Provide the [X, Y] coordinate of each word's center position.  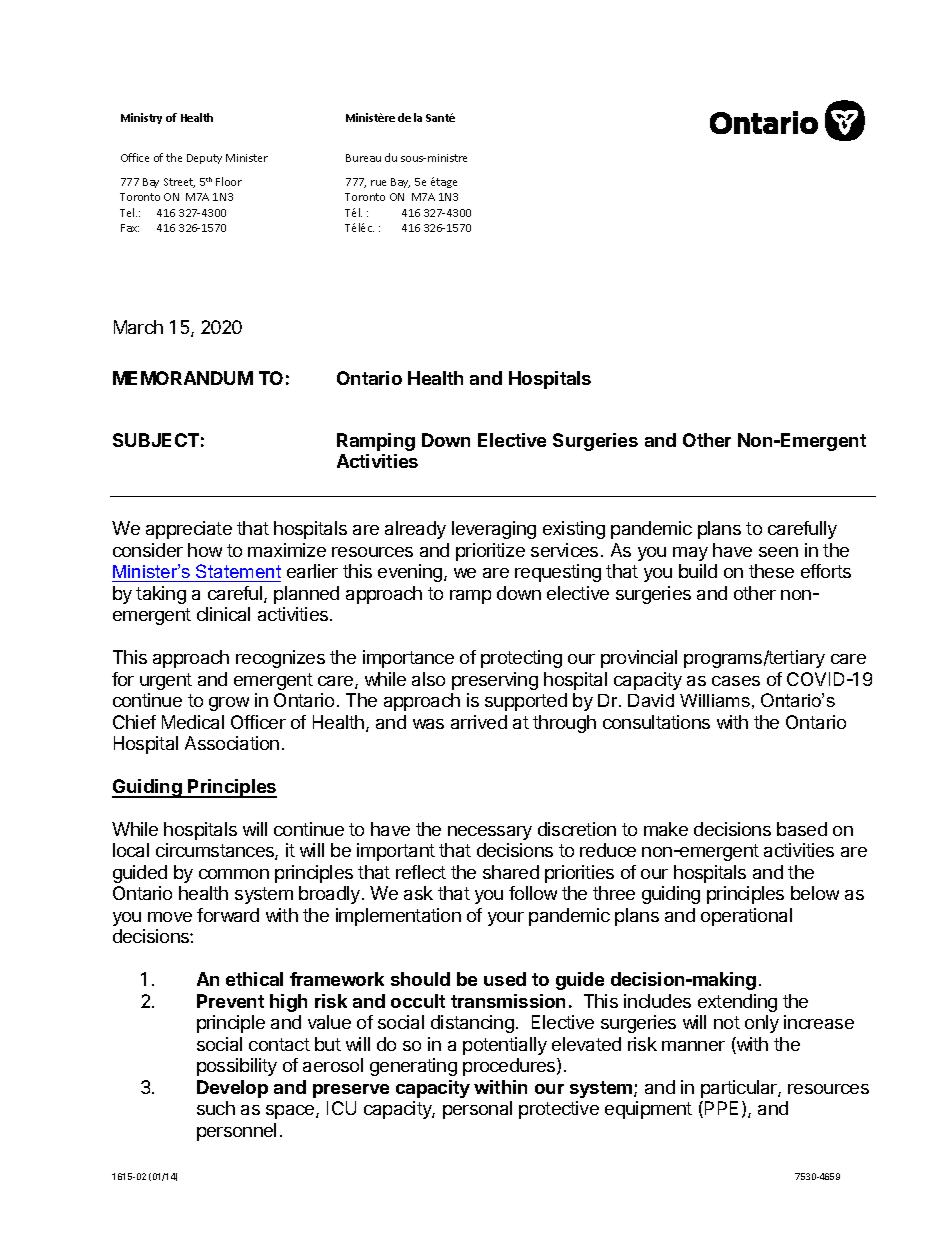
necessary [490, 833]
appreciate [189, 530]
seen [778, 552]
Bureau [363, 158]
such [216, 1108]
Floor [229, 181]
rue [378, 183]
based [802, 829]
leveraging [494, 530]
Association [232, 743]
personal [477, 1110]
